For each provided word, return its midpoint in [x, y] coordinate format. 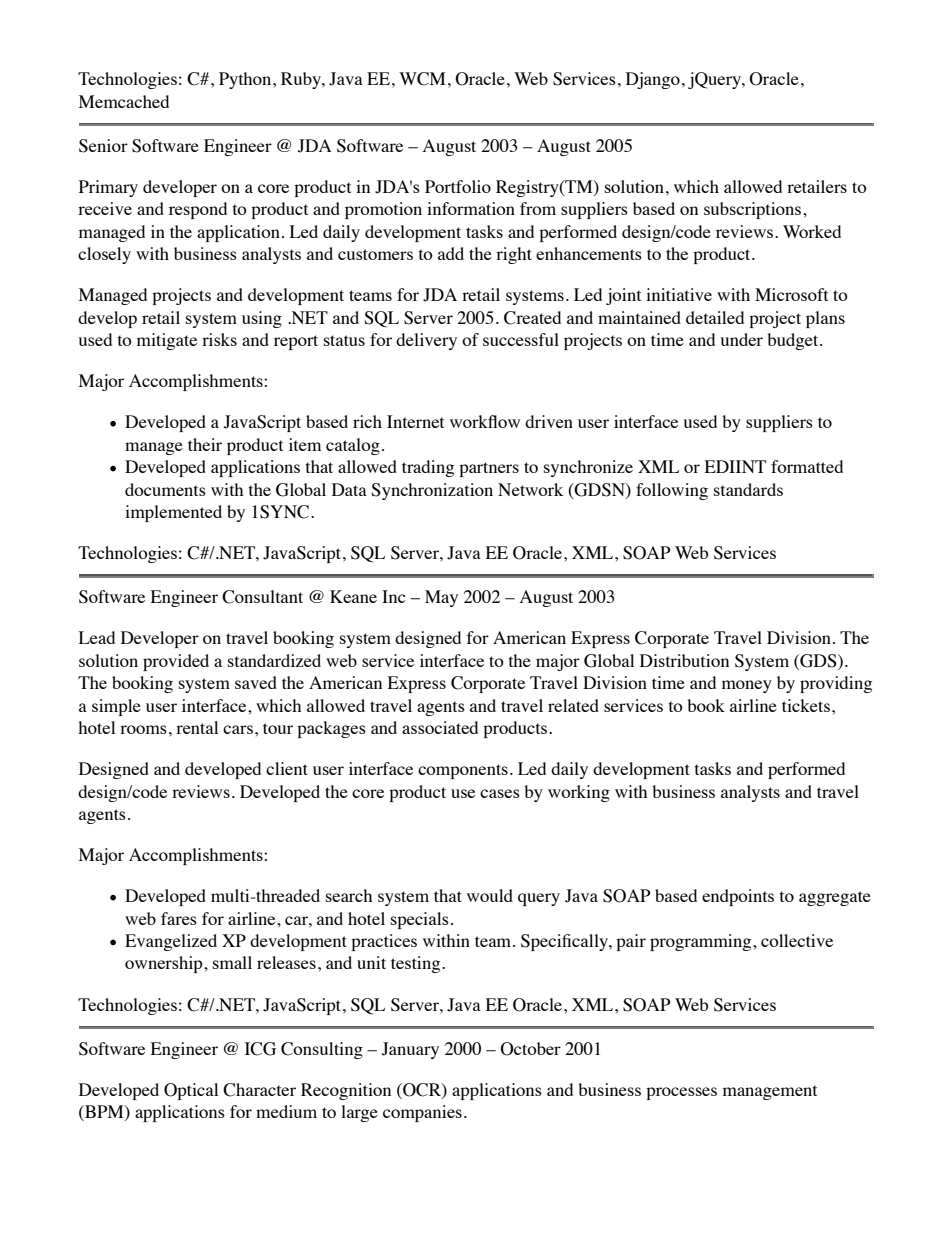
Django [653, 80]
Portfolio [458, 186]
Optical [191, 1091]
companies [422, 1113]
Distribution [684, 660]
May [441, 598]
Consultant [262, 597]
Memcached [124, 101]
